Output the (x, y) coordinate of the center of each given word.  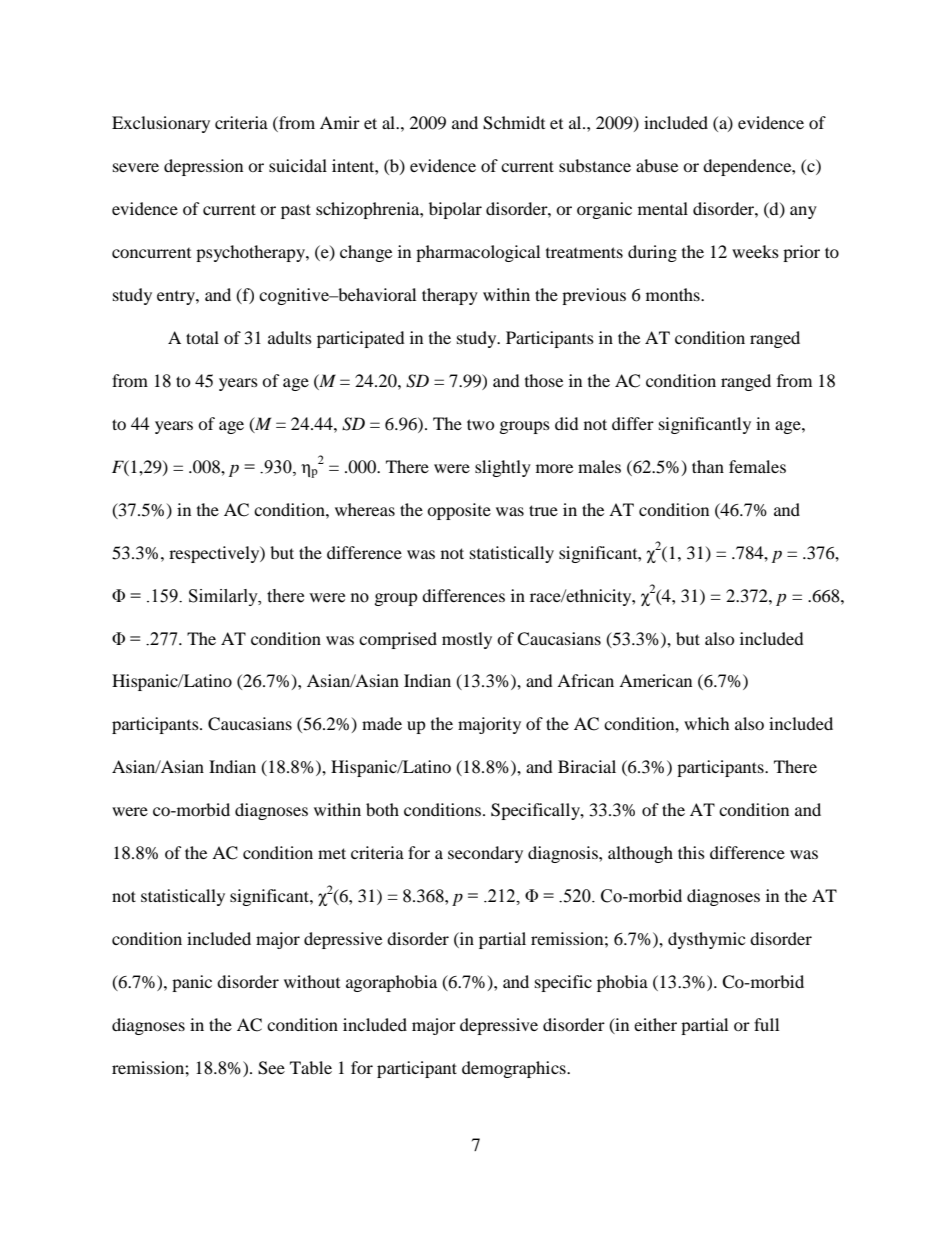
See (271, 1068)
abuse (657, 165)
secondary (485, 854)
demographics (515, 1069)
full (766, 1024)
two (481, 424)
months (674, 294)
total (202, 337)
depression (203, 167)
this (691, 852)
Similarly (224, 597)
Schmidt (514, 123)
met (332, 853)
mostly (467, 640)
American (655, 680)
